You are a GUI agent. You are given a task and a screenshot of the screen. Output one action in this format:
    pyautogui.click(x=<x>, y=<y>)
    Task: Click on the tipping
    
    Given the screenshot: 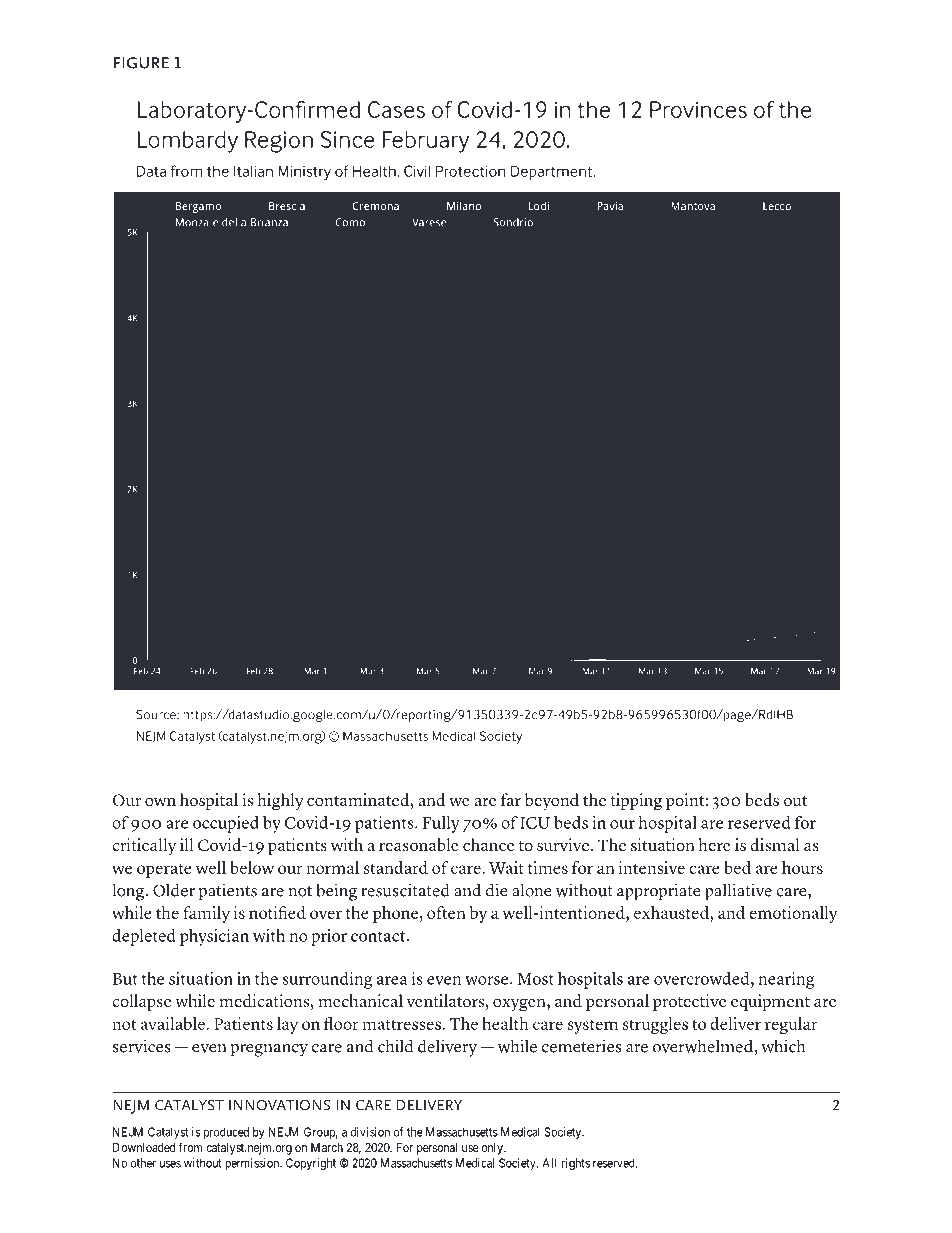 What is the action you would take?
    pyautogui.click(x=636, y=802)
